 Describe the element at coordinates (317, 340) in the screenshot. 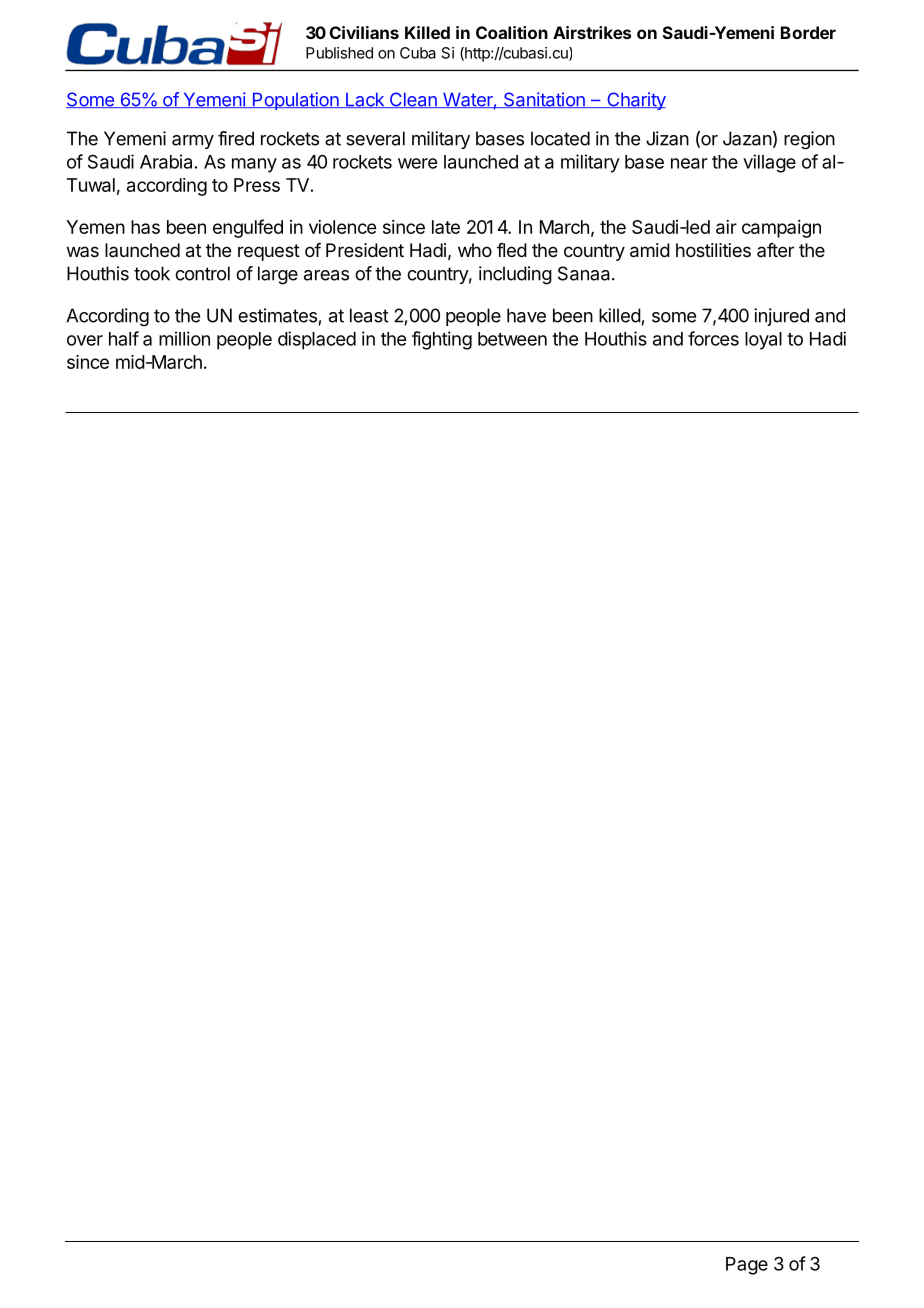

I see `displaced` at that location.
